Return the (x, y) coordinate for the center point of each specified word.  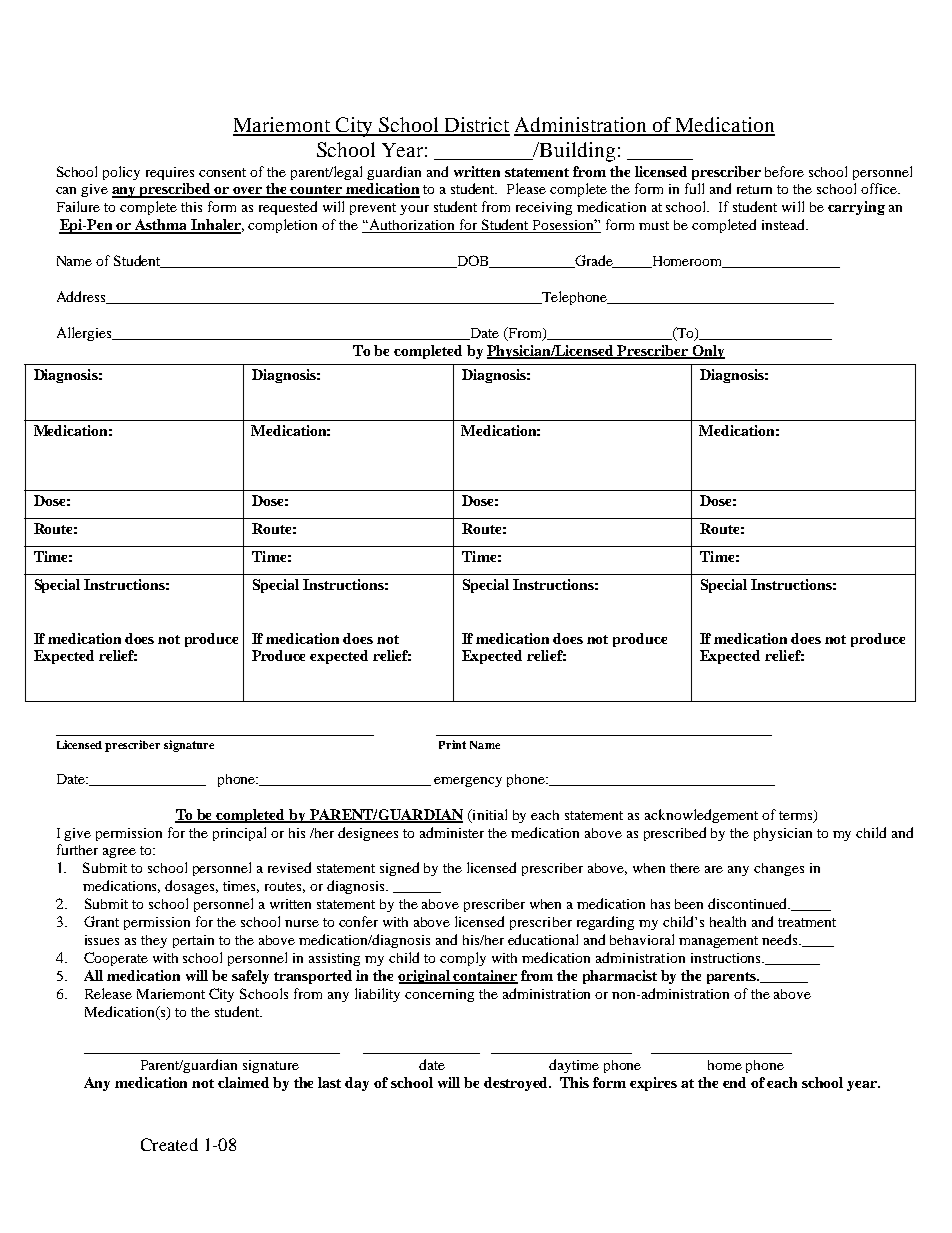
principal (239, 834)
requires (170, 173)
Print (452, 744)
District (476, 126)
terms (797, 816)
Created (169, 1144)
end (734, 1082)
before (784, 171)
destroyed (517, 1084)
